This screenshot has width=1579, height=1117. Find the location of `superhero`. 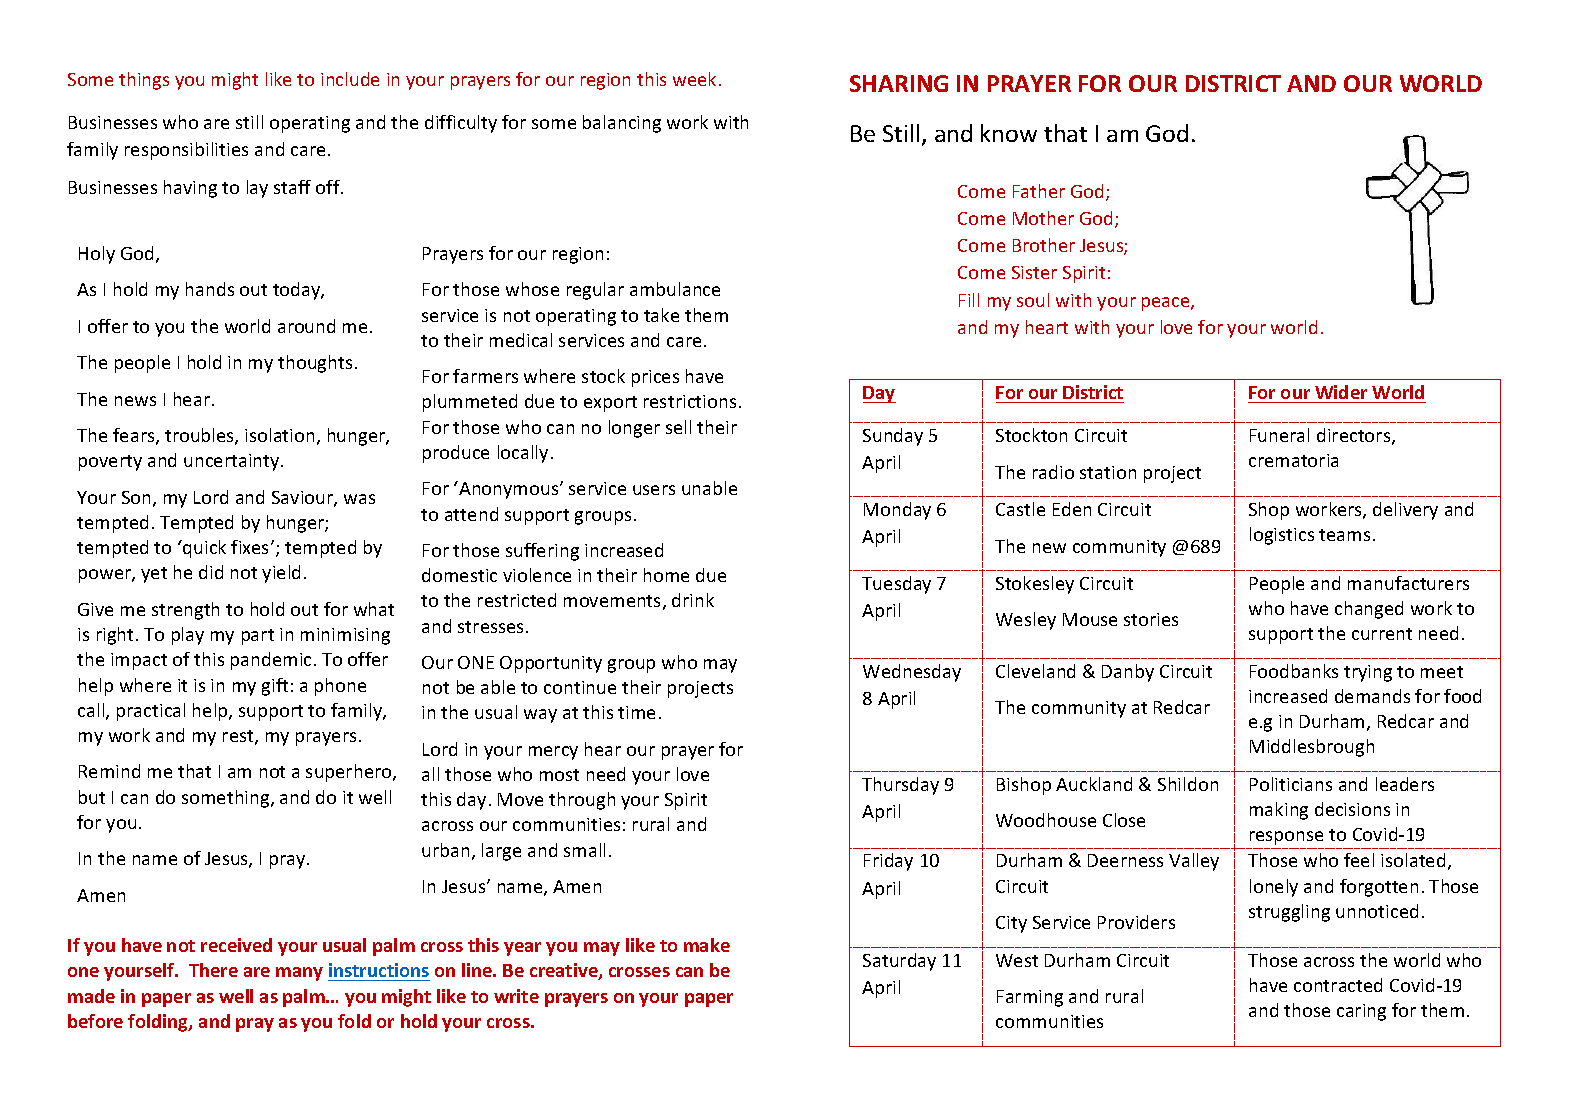

superhero is located at coordinates (350, 773).
